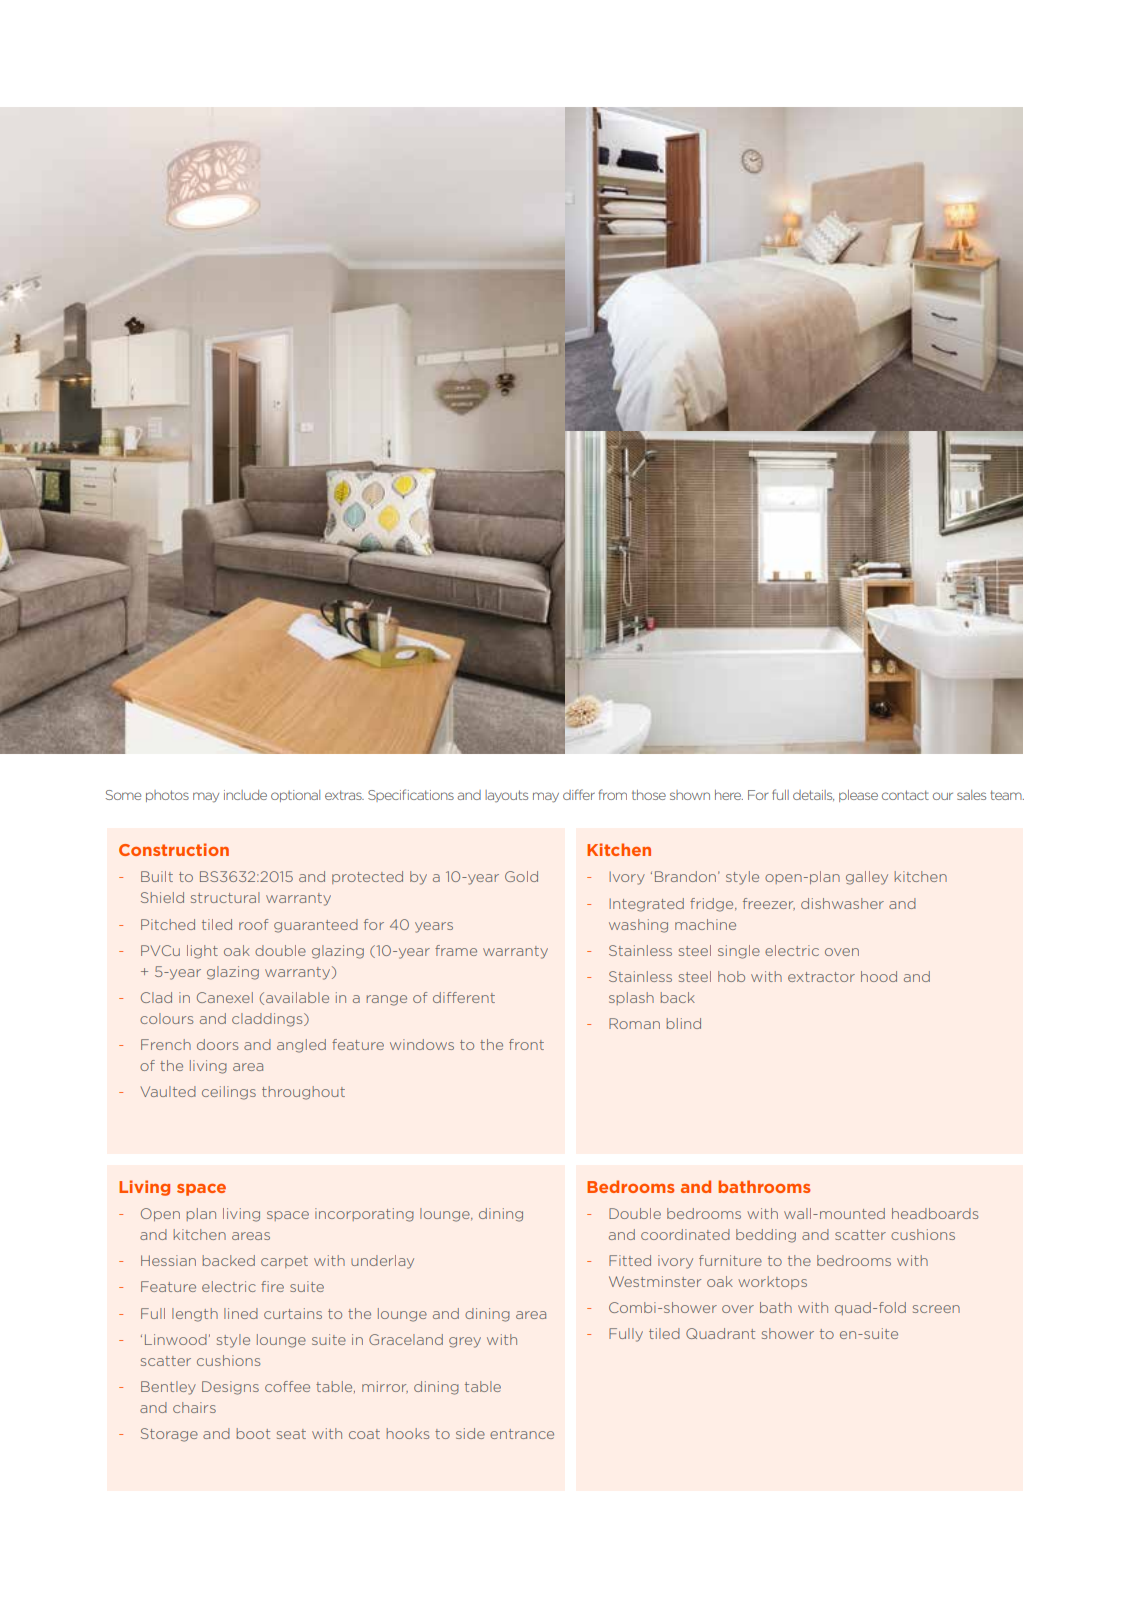 The height and width of the screenshot is (1598, 1130). I want to click on ceilings, so click(229, 1093).
